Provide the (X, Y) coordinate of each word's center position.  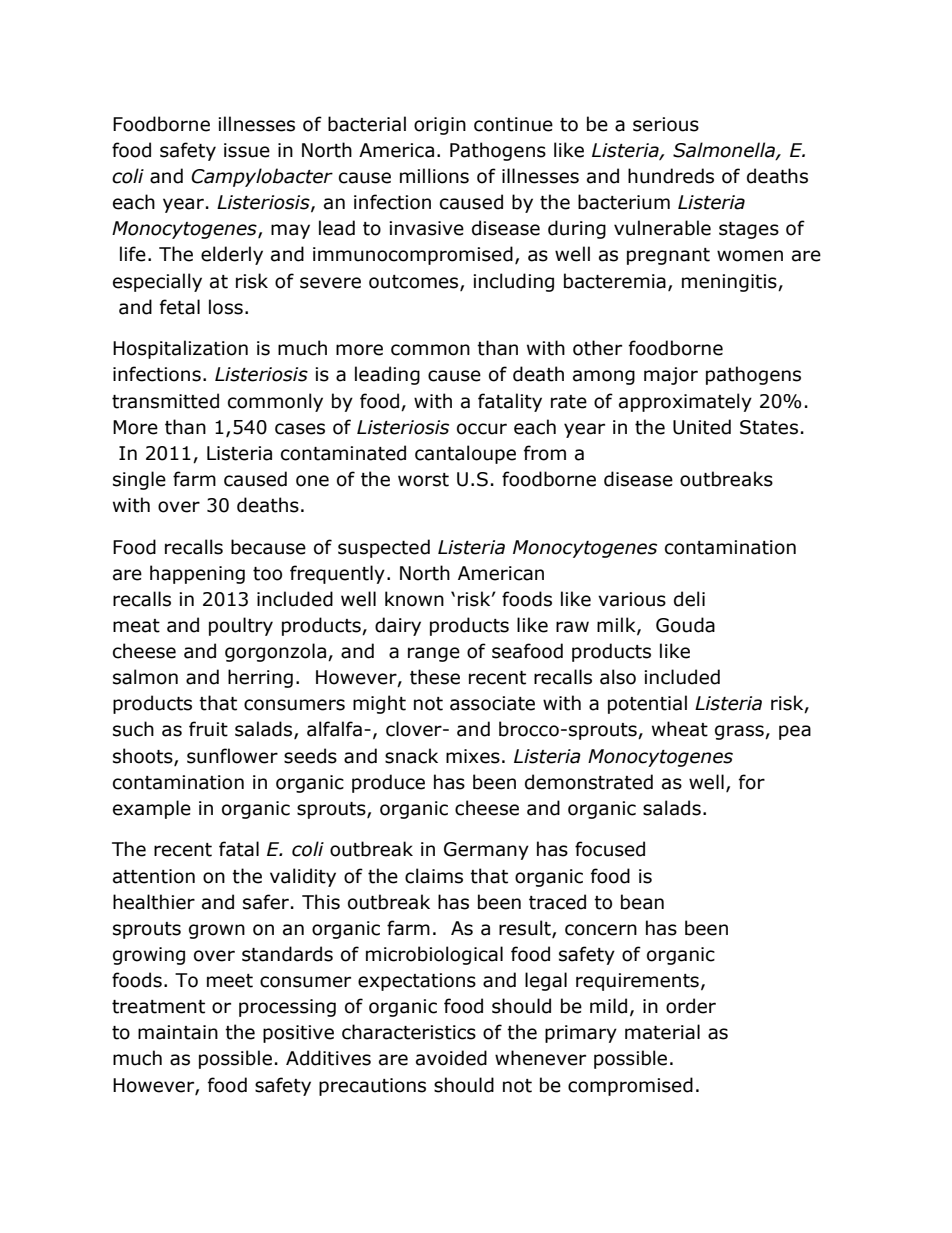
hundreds (671, 176)
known (414, 599)
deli (689, 599)
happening (197, 574)
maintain (178, 1032)
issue (247, 150)
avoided (451, 1058)
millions (434, 176)
